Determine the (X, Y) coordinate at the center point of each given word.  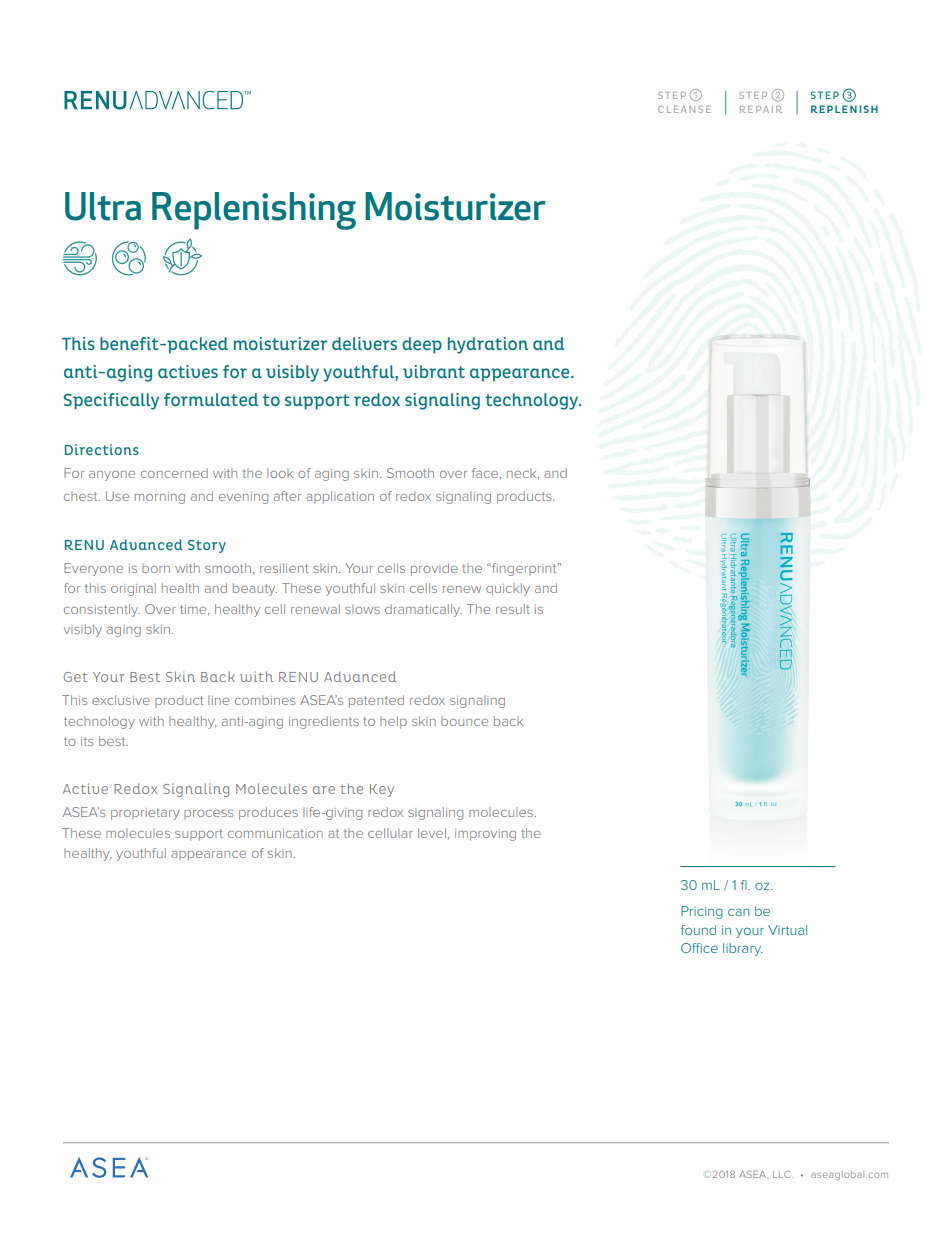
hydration (488, 345)
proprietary (145, 814)
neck (523, 473)
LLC (783, 1174)
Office (699, 948)
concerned (174, 473)
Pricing (702, 912)
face (486, 473)
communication (275, 833)
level (432, 833)
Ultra (103, 206)
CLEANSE (684, 109)
